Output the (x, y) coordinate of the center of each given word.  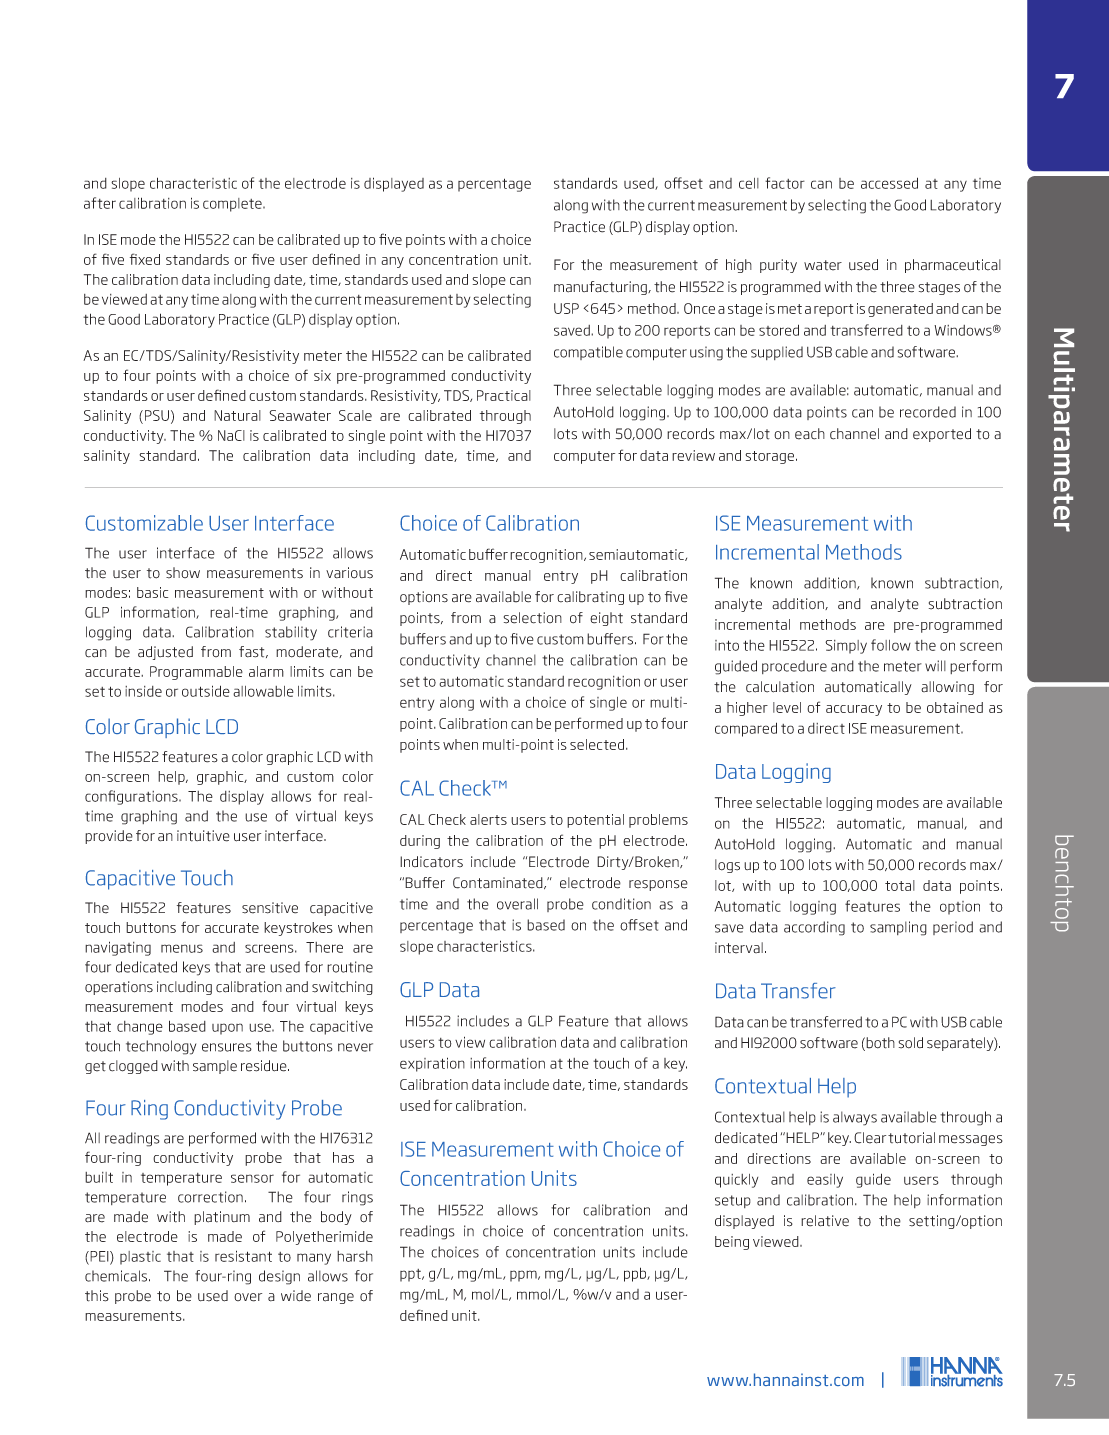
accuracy (854, 710)
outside (206, 691)
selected (598, 744)
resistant (243, 1256)
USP (566, 308)
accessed (889, 183)
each (810, 434)
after (100, 203)
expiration (432, 1064)
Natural (237, 415)
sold (911, 1043)
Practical (504, 395)
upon (227, 1029)
